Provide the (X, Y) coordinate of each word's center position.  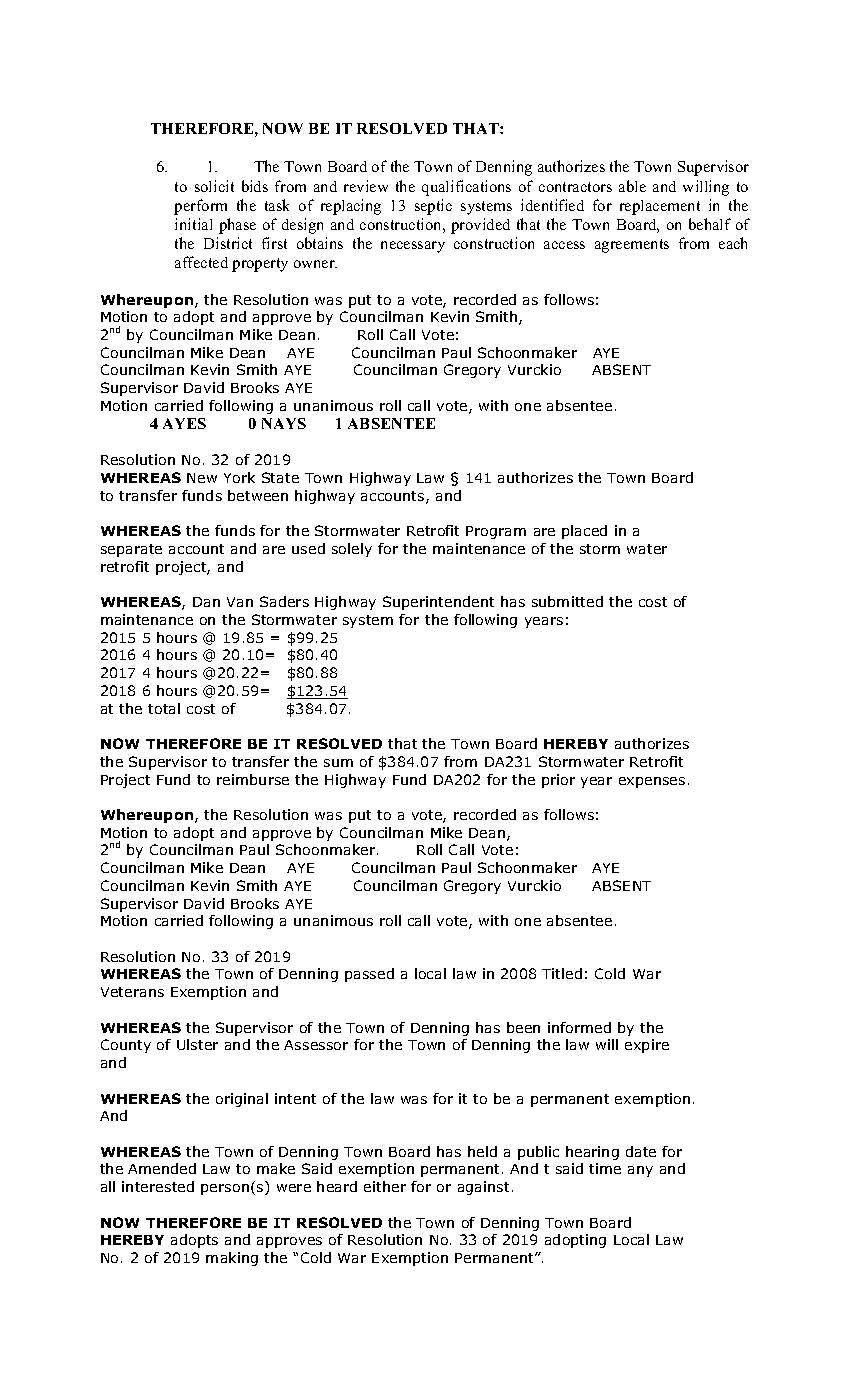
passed (369, 975)
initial (193, 224)
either (385, 1186)
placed (584, 532)
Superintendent (438, 603)
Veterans (132, 992)
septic (433, 207)
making (232, 1259)
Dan (206, 602)
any (640, 1171)
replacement (660, 207)
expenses (652, 782)
